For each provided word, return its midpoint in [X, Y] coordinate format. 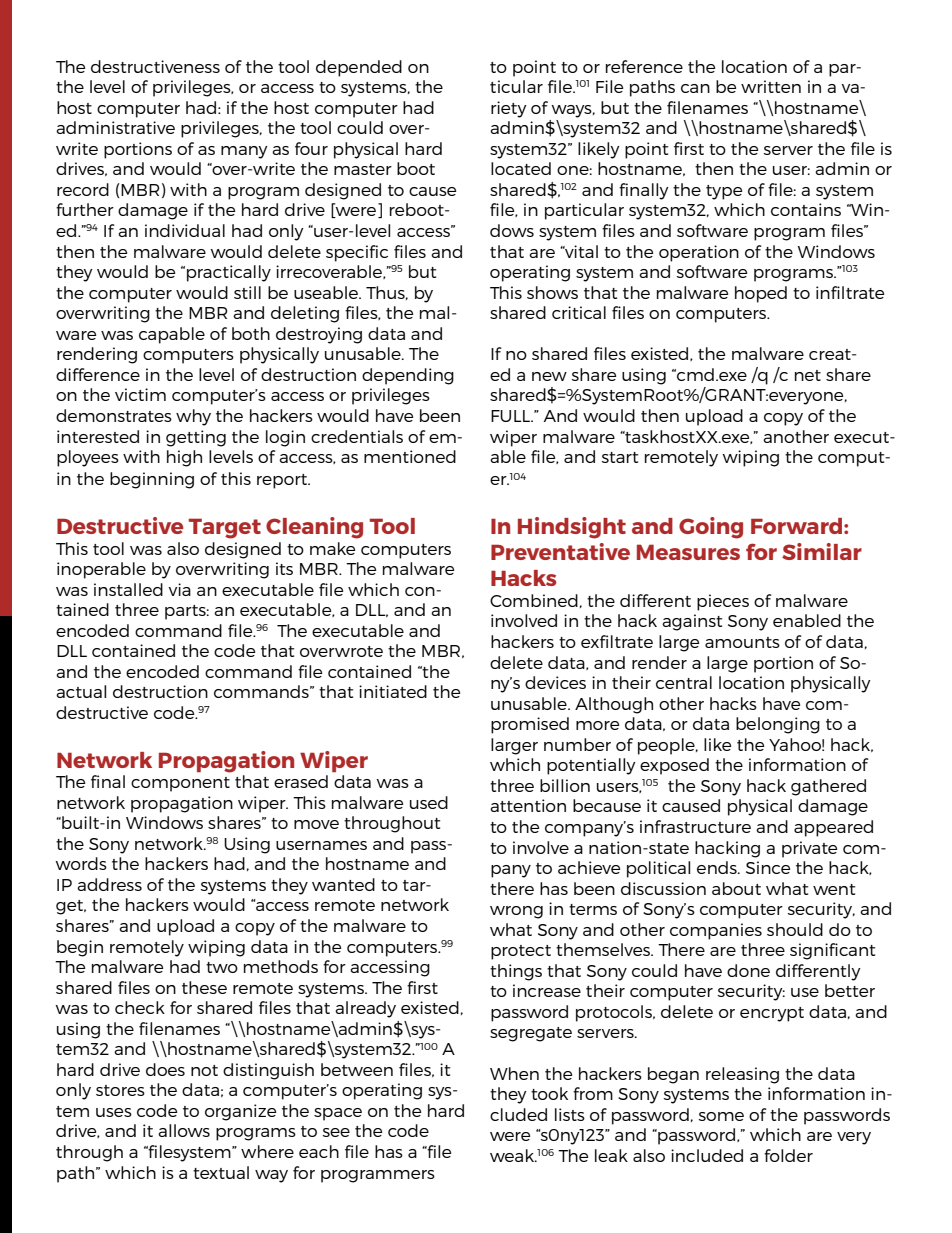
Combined [534, 600]
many [244, 152]
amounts [742, 642]
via [179, 589]
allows [184, 1130]
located [521, 168]
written [771, 86]
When [514, 1073]
